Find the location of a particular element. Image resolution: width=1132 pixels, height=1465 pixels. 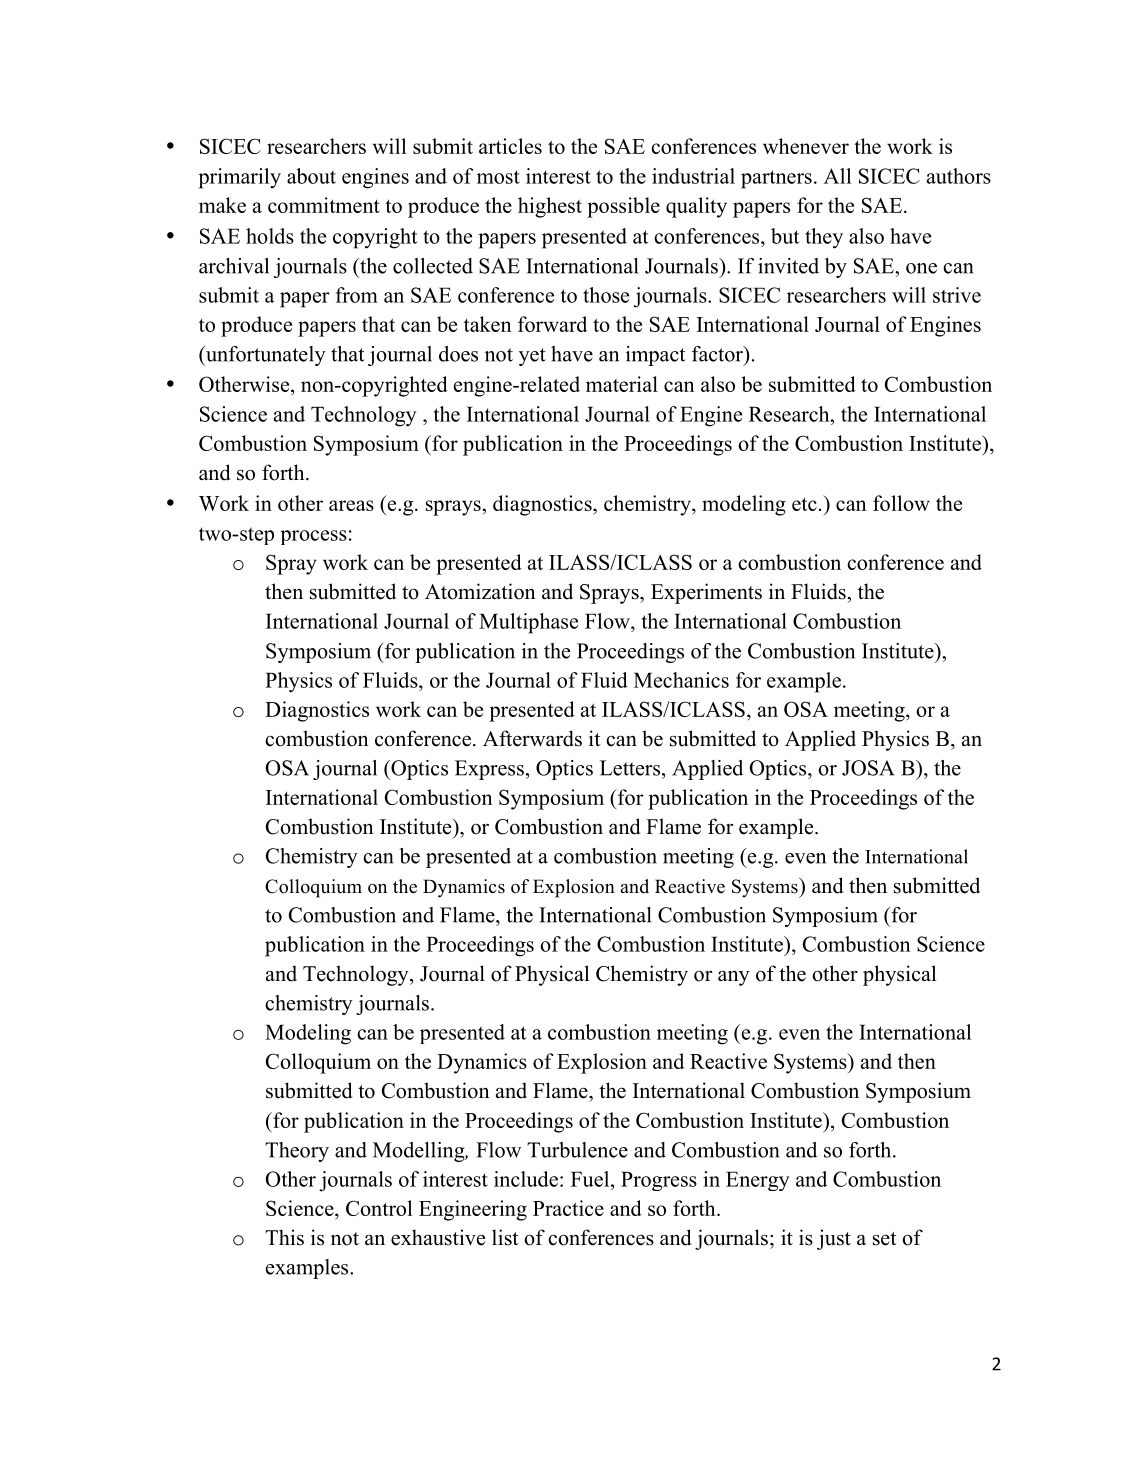

Express is located at coordinates (489, 770).
